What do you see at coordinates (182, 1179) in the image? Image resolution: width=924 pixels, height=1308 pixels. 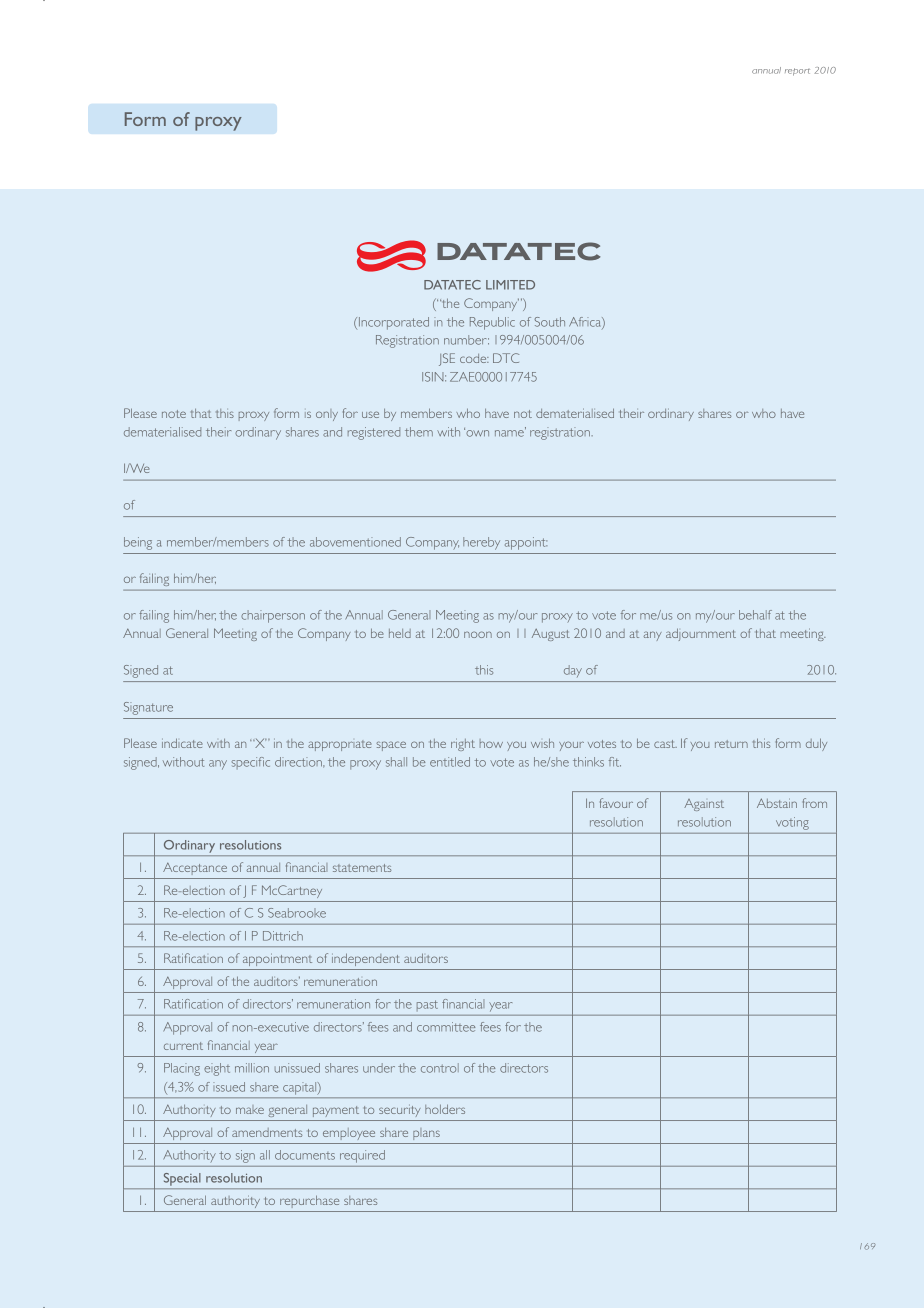 I see `Special` at bounding box center [182, 1179].
